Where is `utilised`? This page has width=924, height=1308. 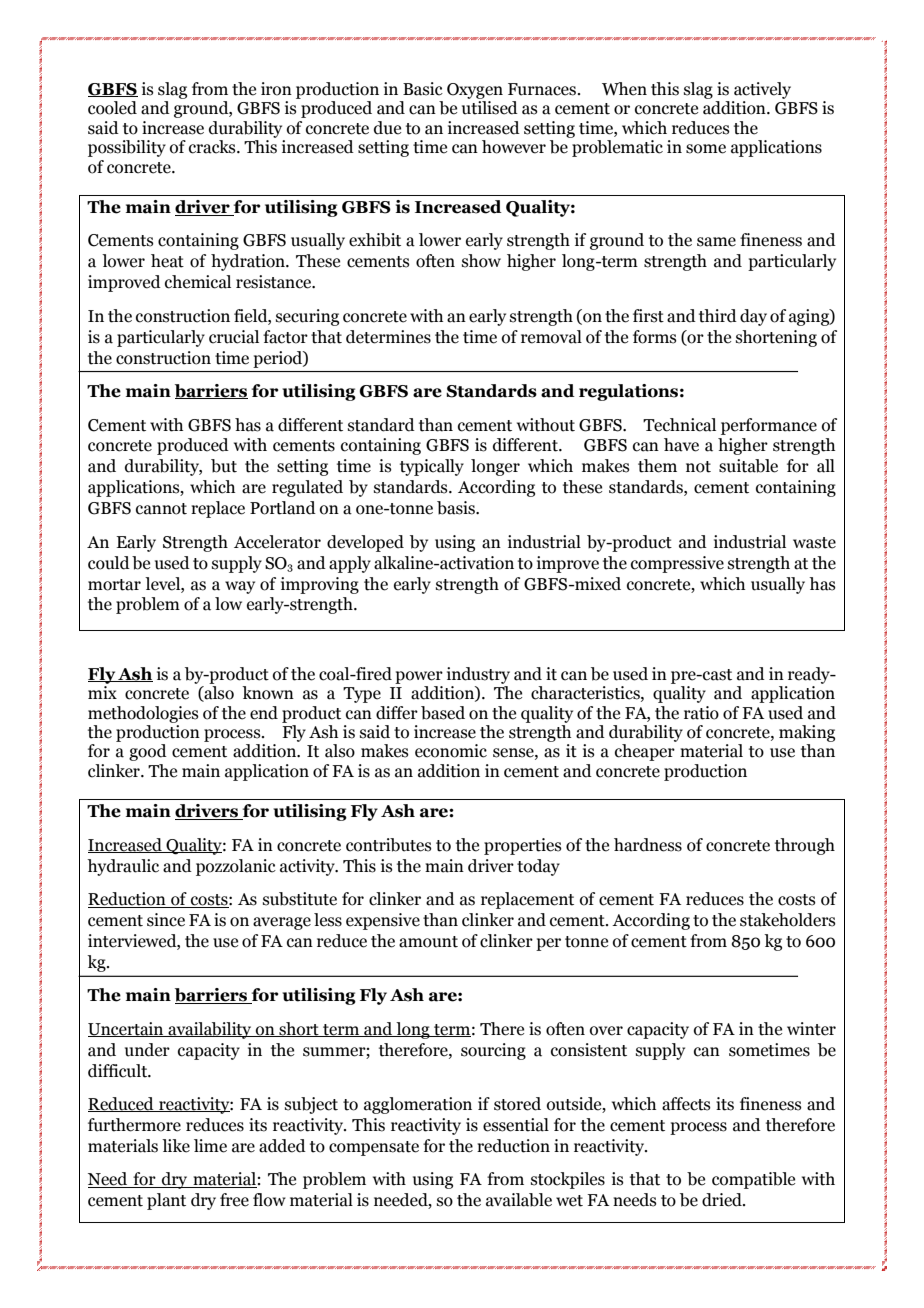
utilised is located at coordinates (490, 108).
